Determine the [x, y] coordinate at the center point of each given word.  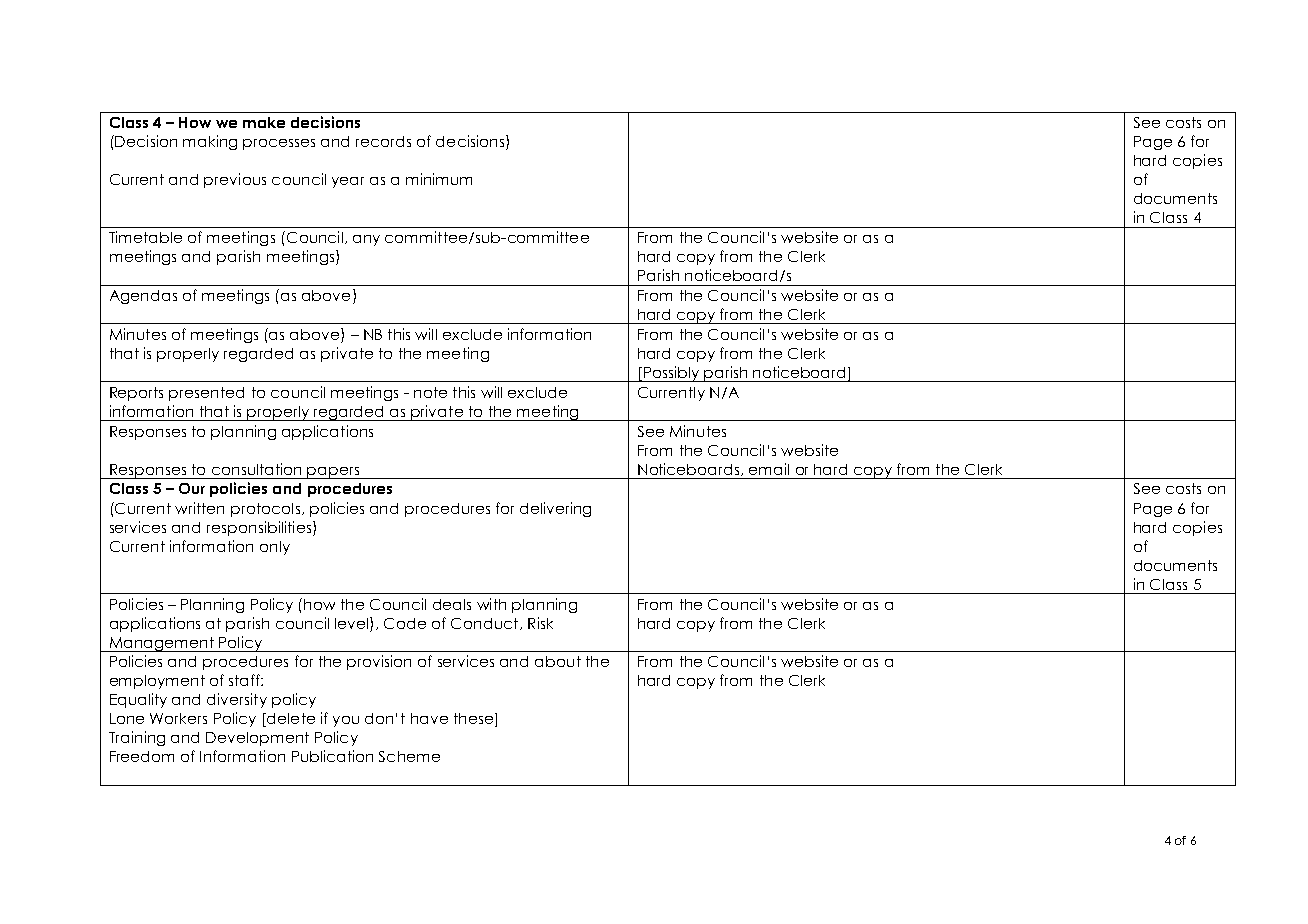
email [769, 469]
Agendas [143, 297]
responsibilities [259, 528]
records [383, 141]
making [210, 142]
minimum [439, 179]
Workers [178, 718]
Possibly [672, 374]
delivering [555, 509]
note [430, 392]
